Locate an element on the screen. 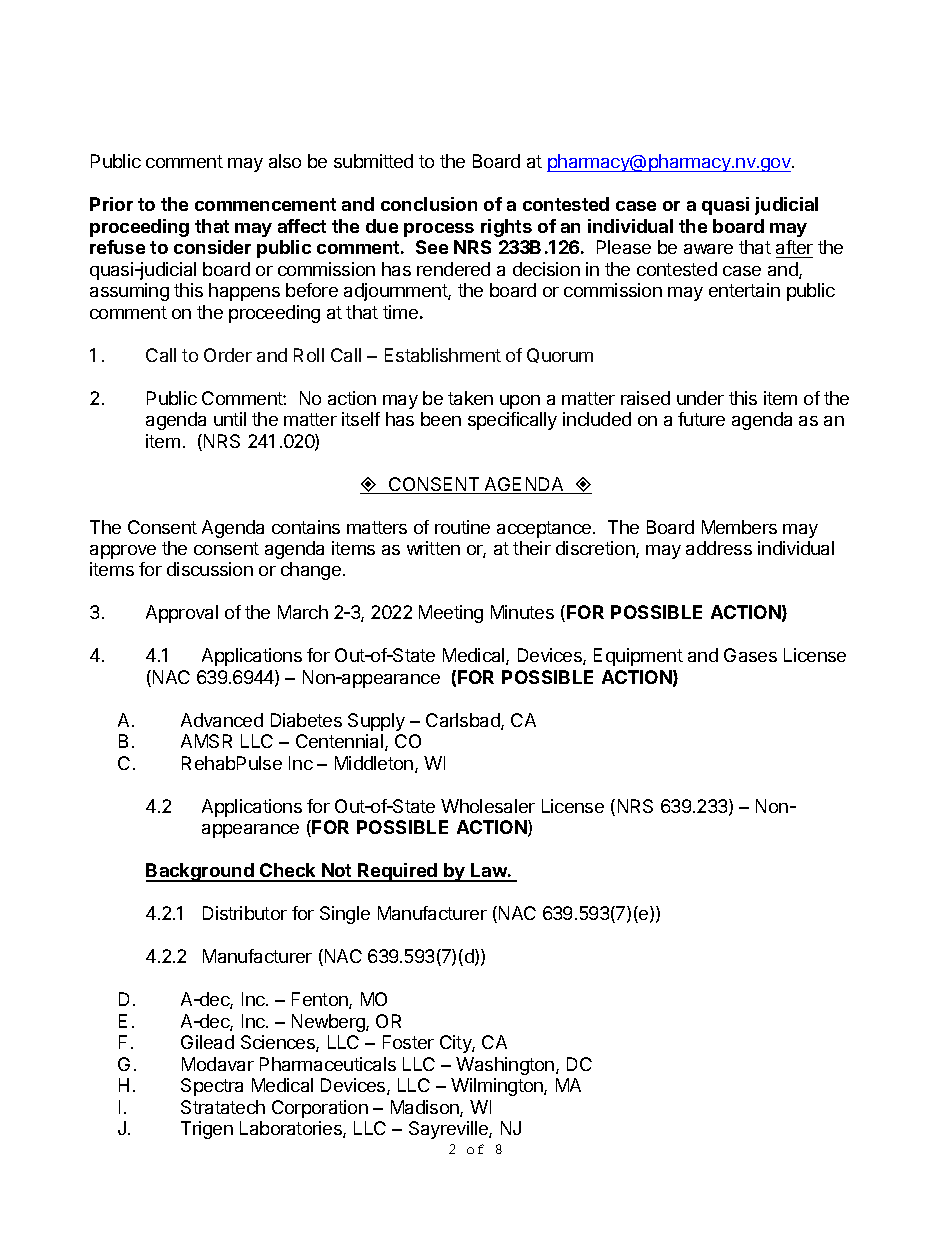  conclusion is located at coordinates (429, 204).
